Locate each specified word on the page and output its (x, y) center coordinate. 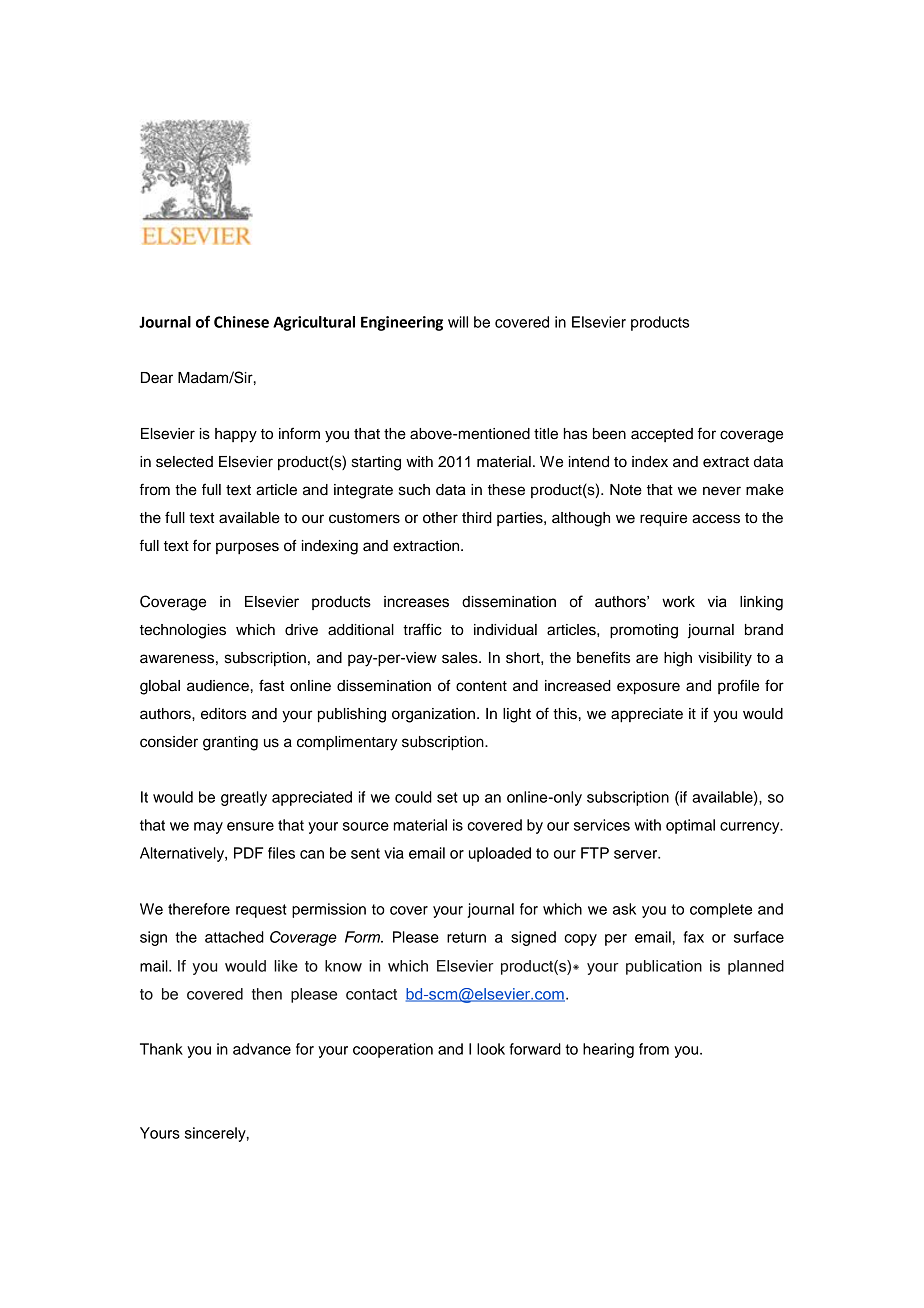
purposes (247, 548)
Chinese (241, 322)
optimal (690, 826)
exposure (648, 688)
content (481, 686)
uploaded (500, 854)
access (716, 519)
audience (218, 686)
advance (262, 1049)
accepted (662, 435)
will (458, 322)
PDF (248, 853)
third (477, 518)
